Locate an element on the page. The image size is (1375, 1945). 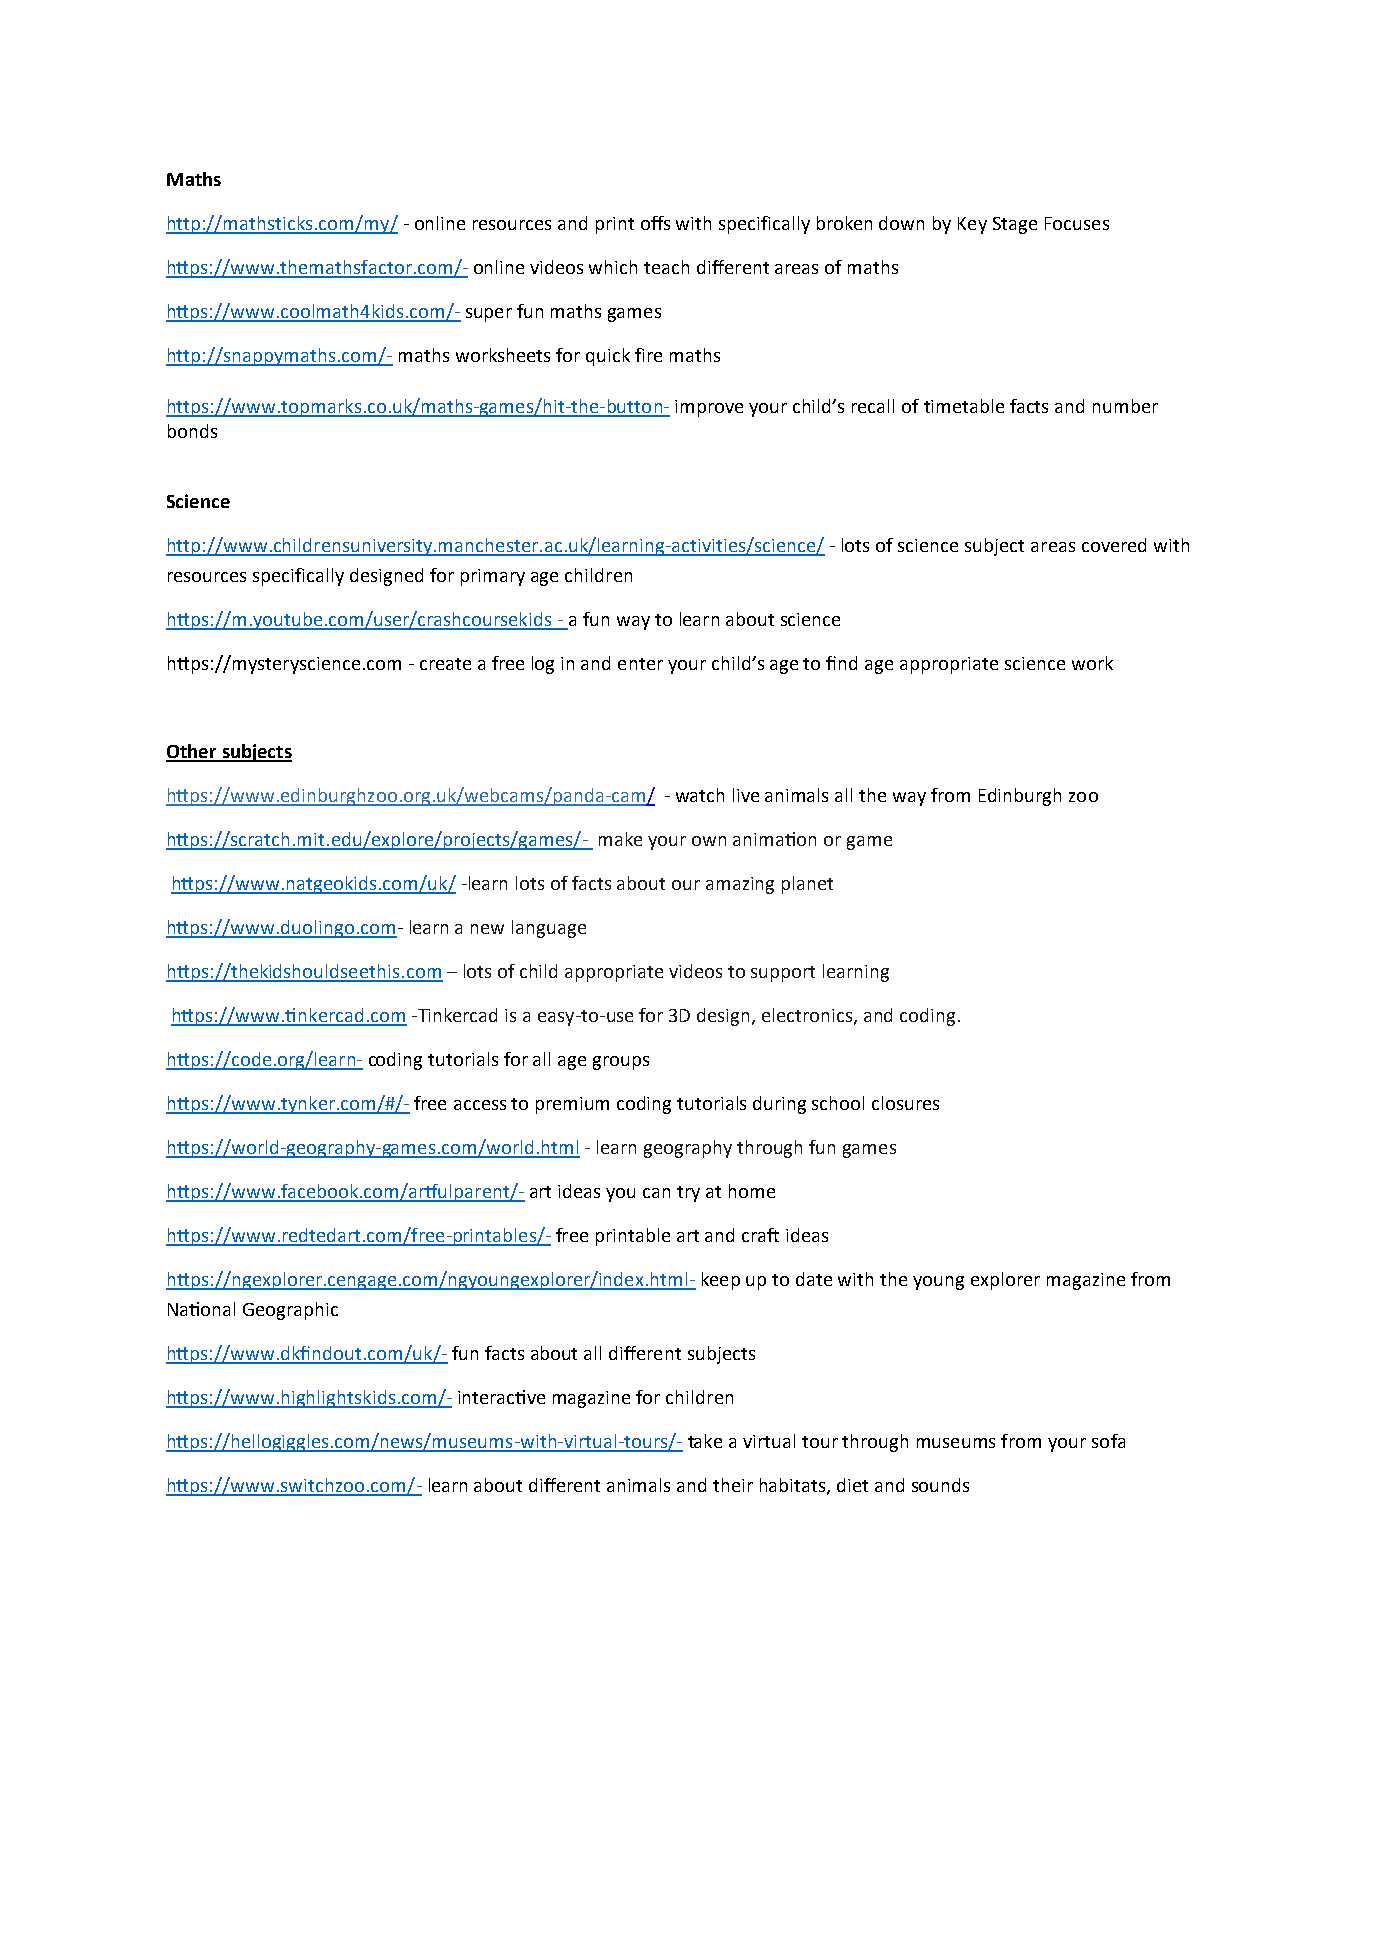
bonds is located at coordinates (192, 431).
